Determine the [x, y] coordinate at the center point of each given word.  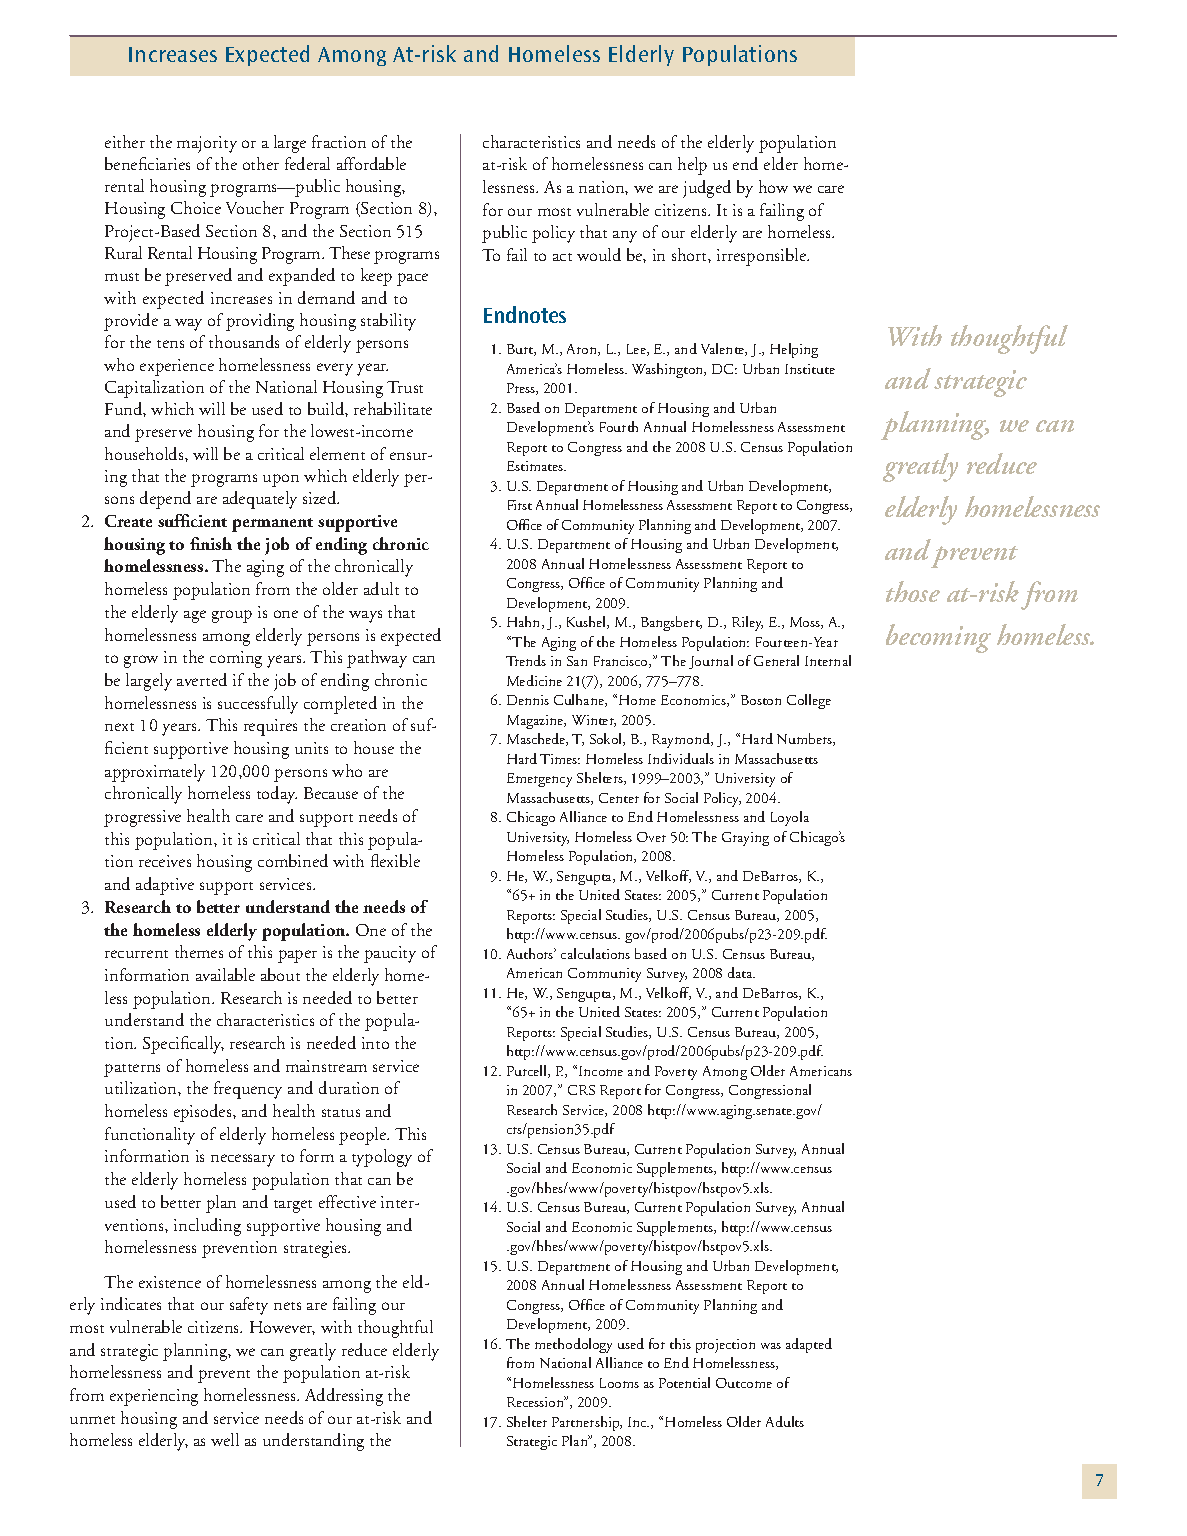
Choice [196, 207]
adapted [809, 1345]
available [225, 974]
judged [707, 189]
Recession [536, 1401]
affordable [371, 163]
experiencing [154, 1397]
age [195, 616]
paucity [390, 954]
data [741, 972]
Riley [747, 623]
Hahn [525, 622]
